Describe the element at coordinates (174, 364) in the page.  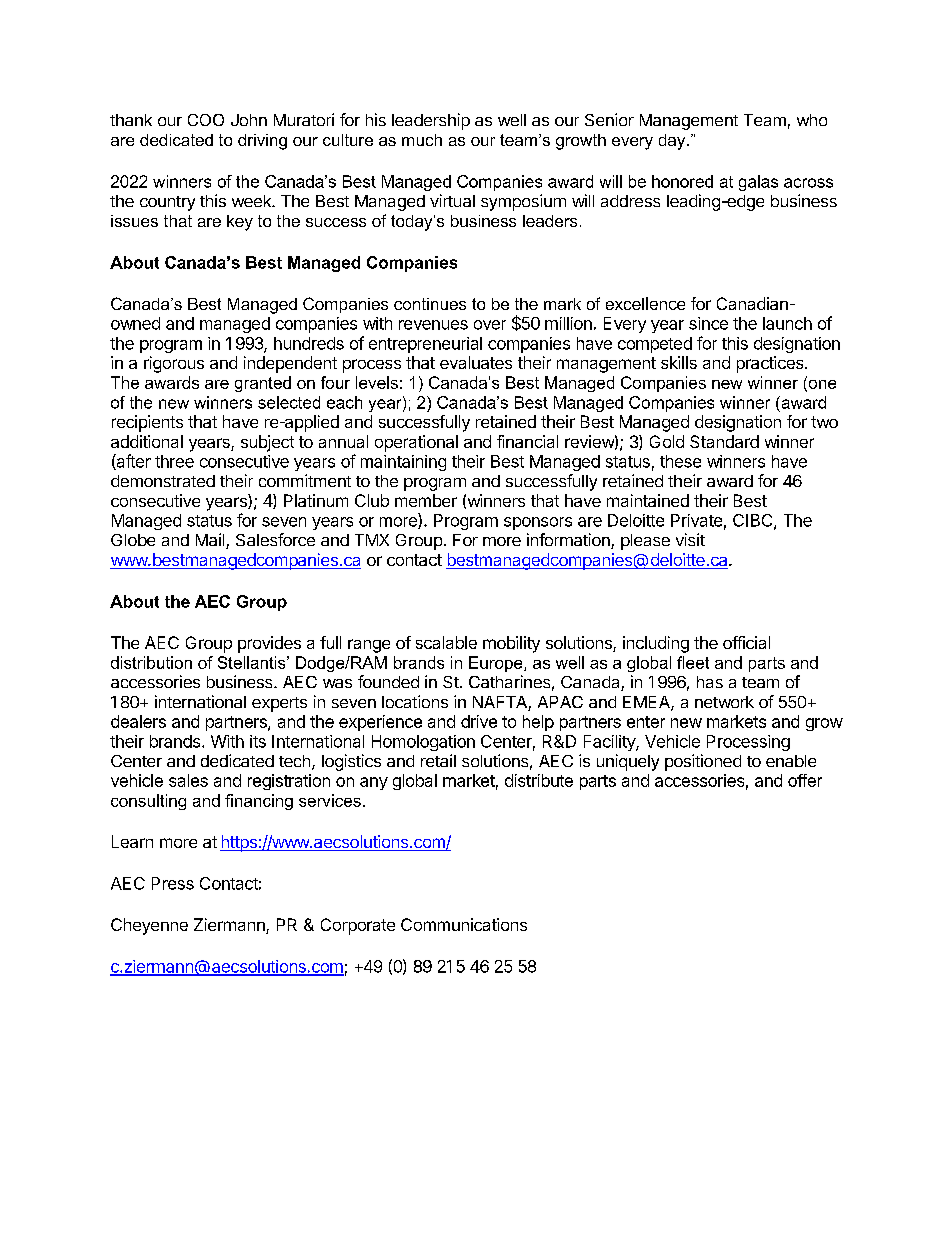
I see `rigorous` at that location.
